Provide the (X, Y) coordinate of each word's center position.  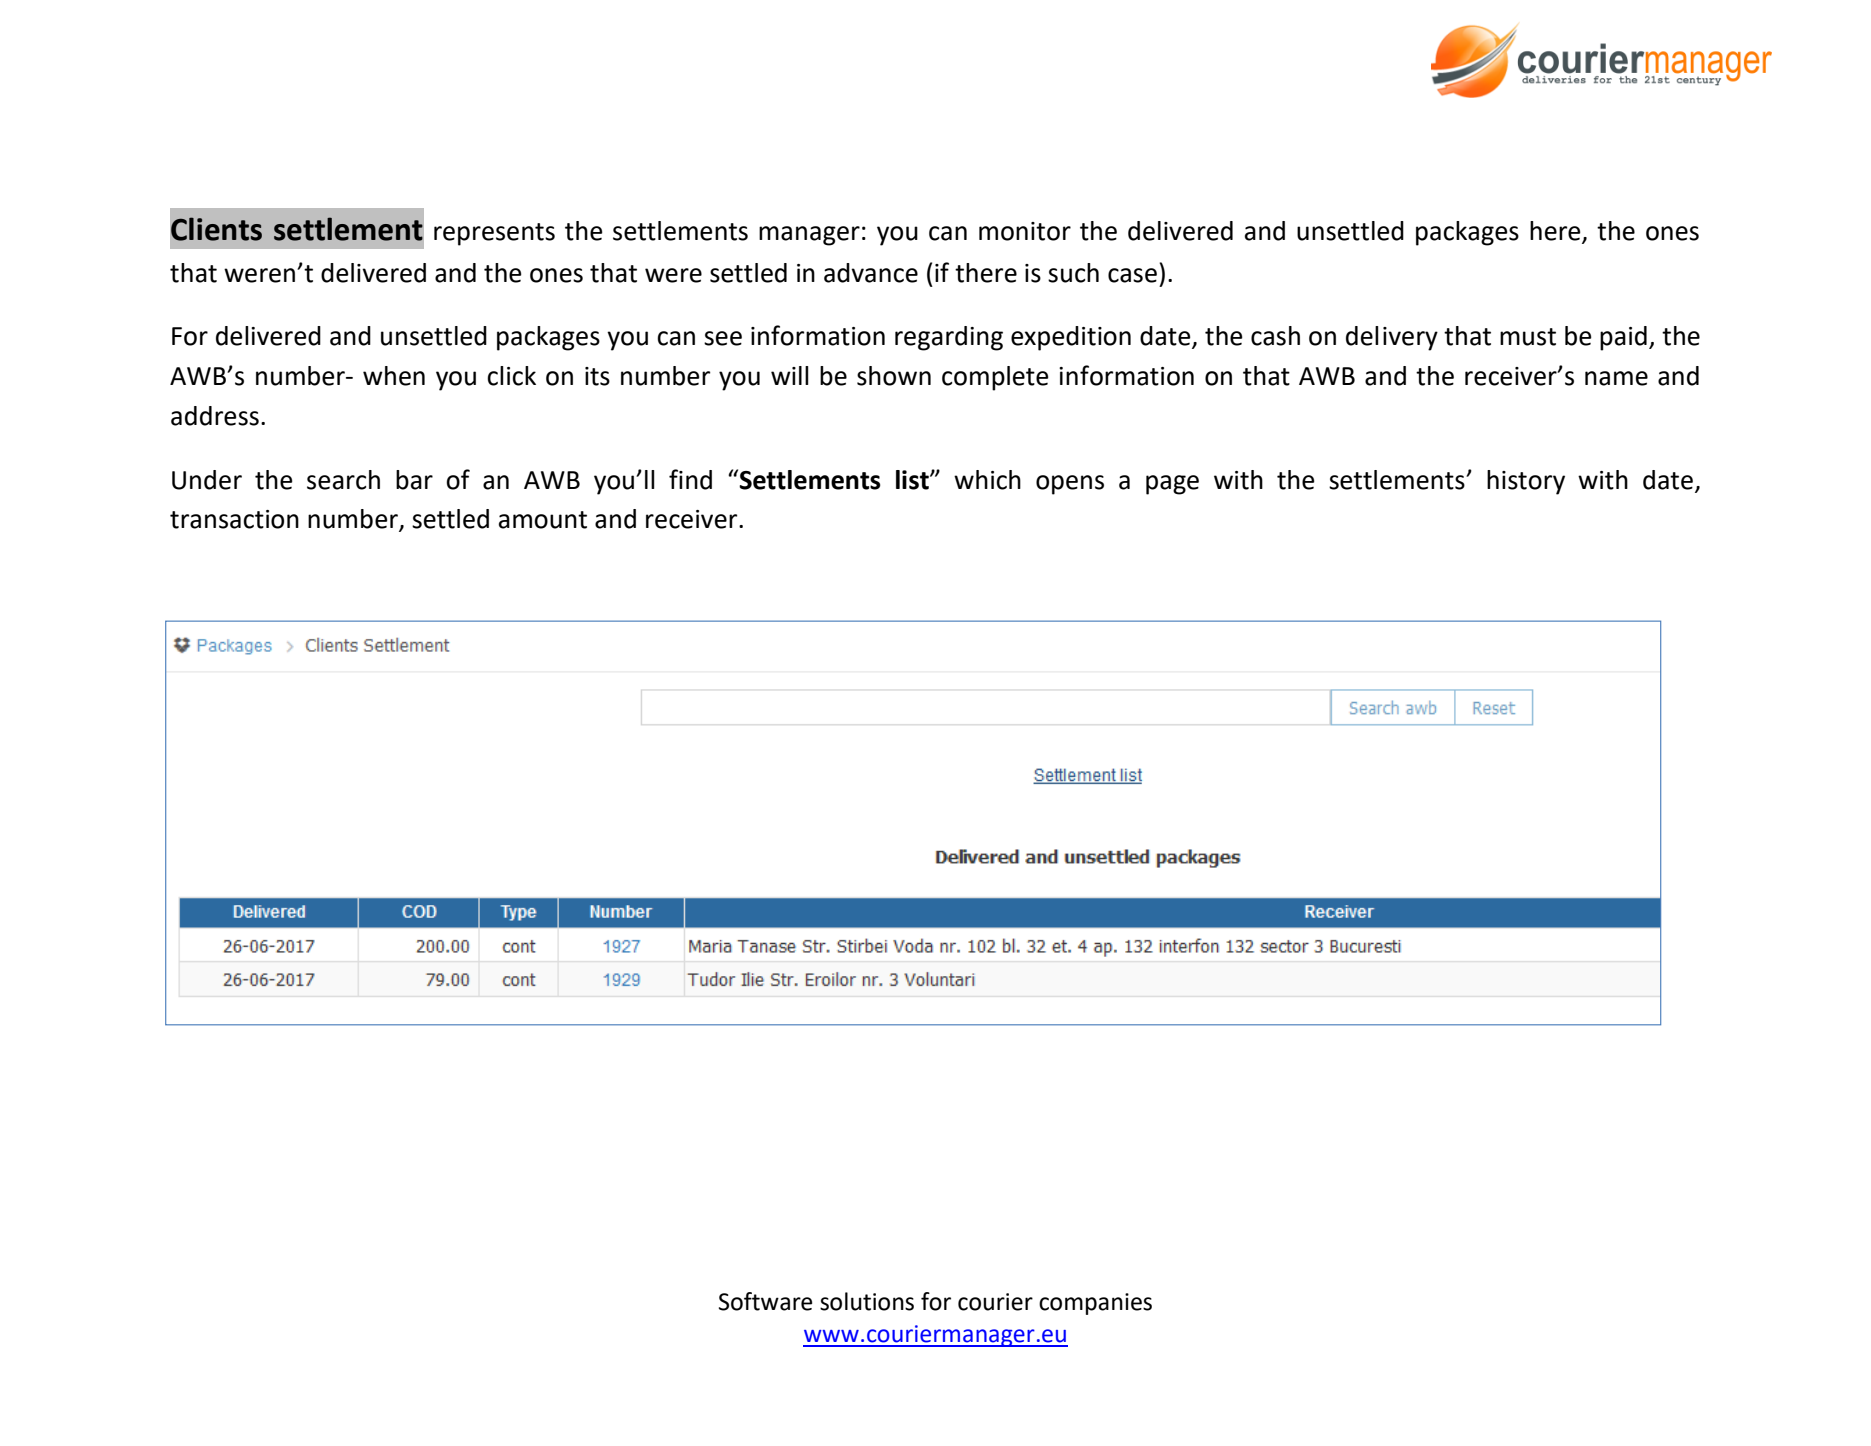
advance (871, 273)
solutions (867, 1301)
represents (494, 234)
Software (765, 1301)
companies (1095, 1304)
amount (543, 520)
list (913, 480)
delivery (1392, 338)
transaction (234, 519)
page (1172, 485)
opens (1070, 485)
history (1526, 482)
